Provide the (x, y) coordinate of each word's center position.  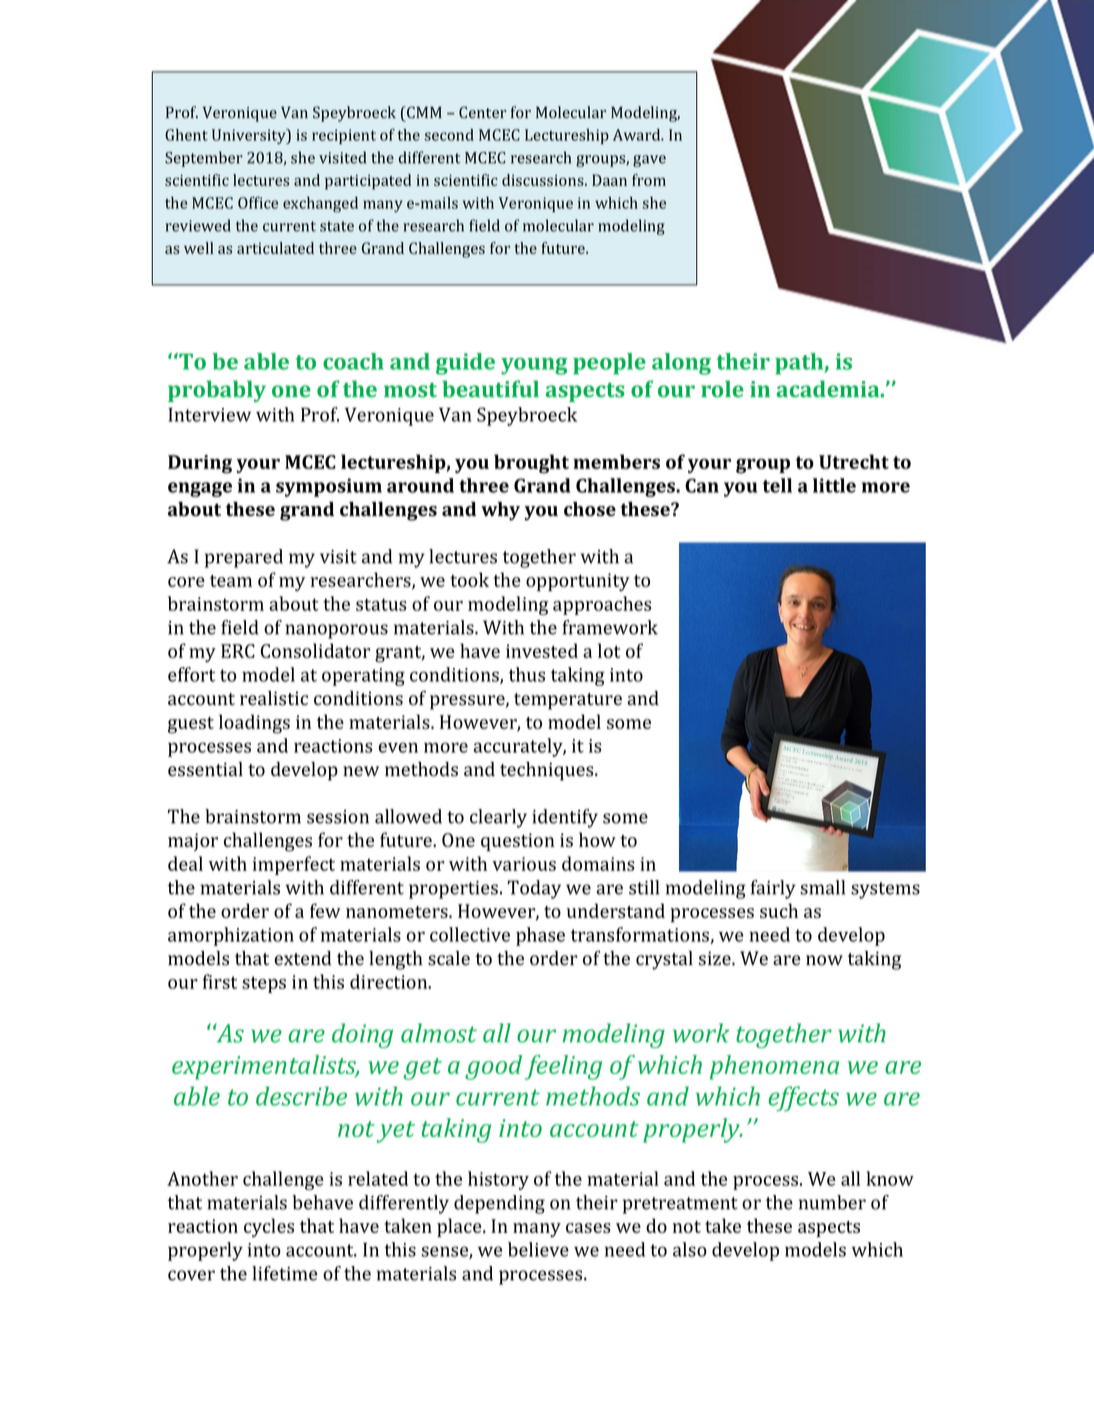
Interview (209, 415)
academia (829, 389)
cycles (269, 1227)
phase (540, 936)
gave (649, 161)
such (779, 910)
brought (531, 464)
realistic (274, 698)
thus (527, 674)
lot (609, 650)
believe (538, 1249)
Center (483, 112)
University (250, 136)
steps (264, 984)
